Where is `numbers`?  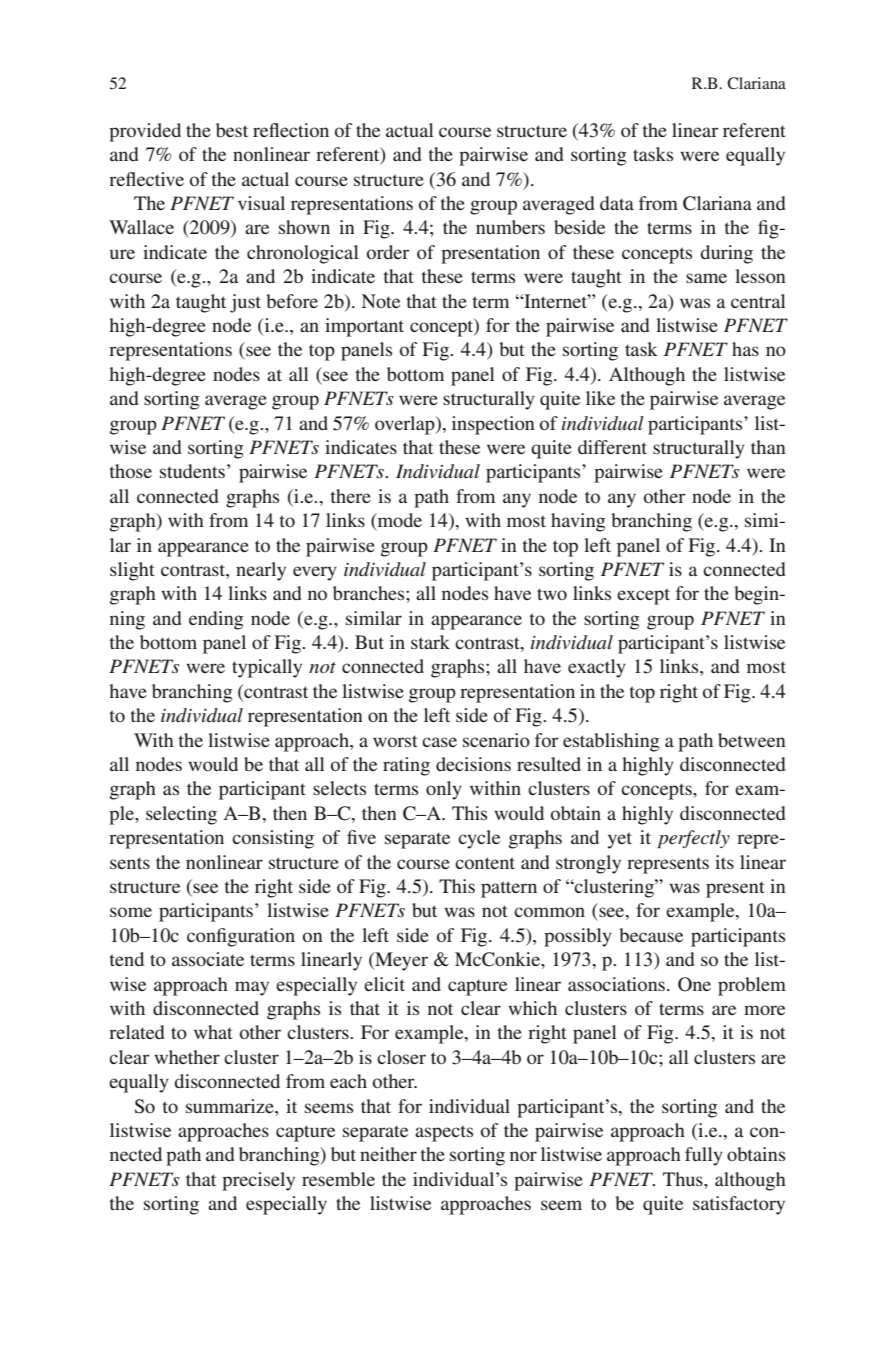
numbers is located at coordinates (510, 227).
